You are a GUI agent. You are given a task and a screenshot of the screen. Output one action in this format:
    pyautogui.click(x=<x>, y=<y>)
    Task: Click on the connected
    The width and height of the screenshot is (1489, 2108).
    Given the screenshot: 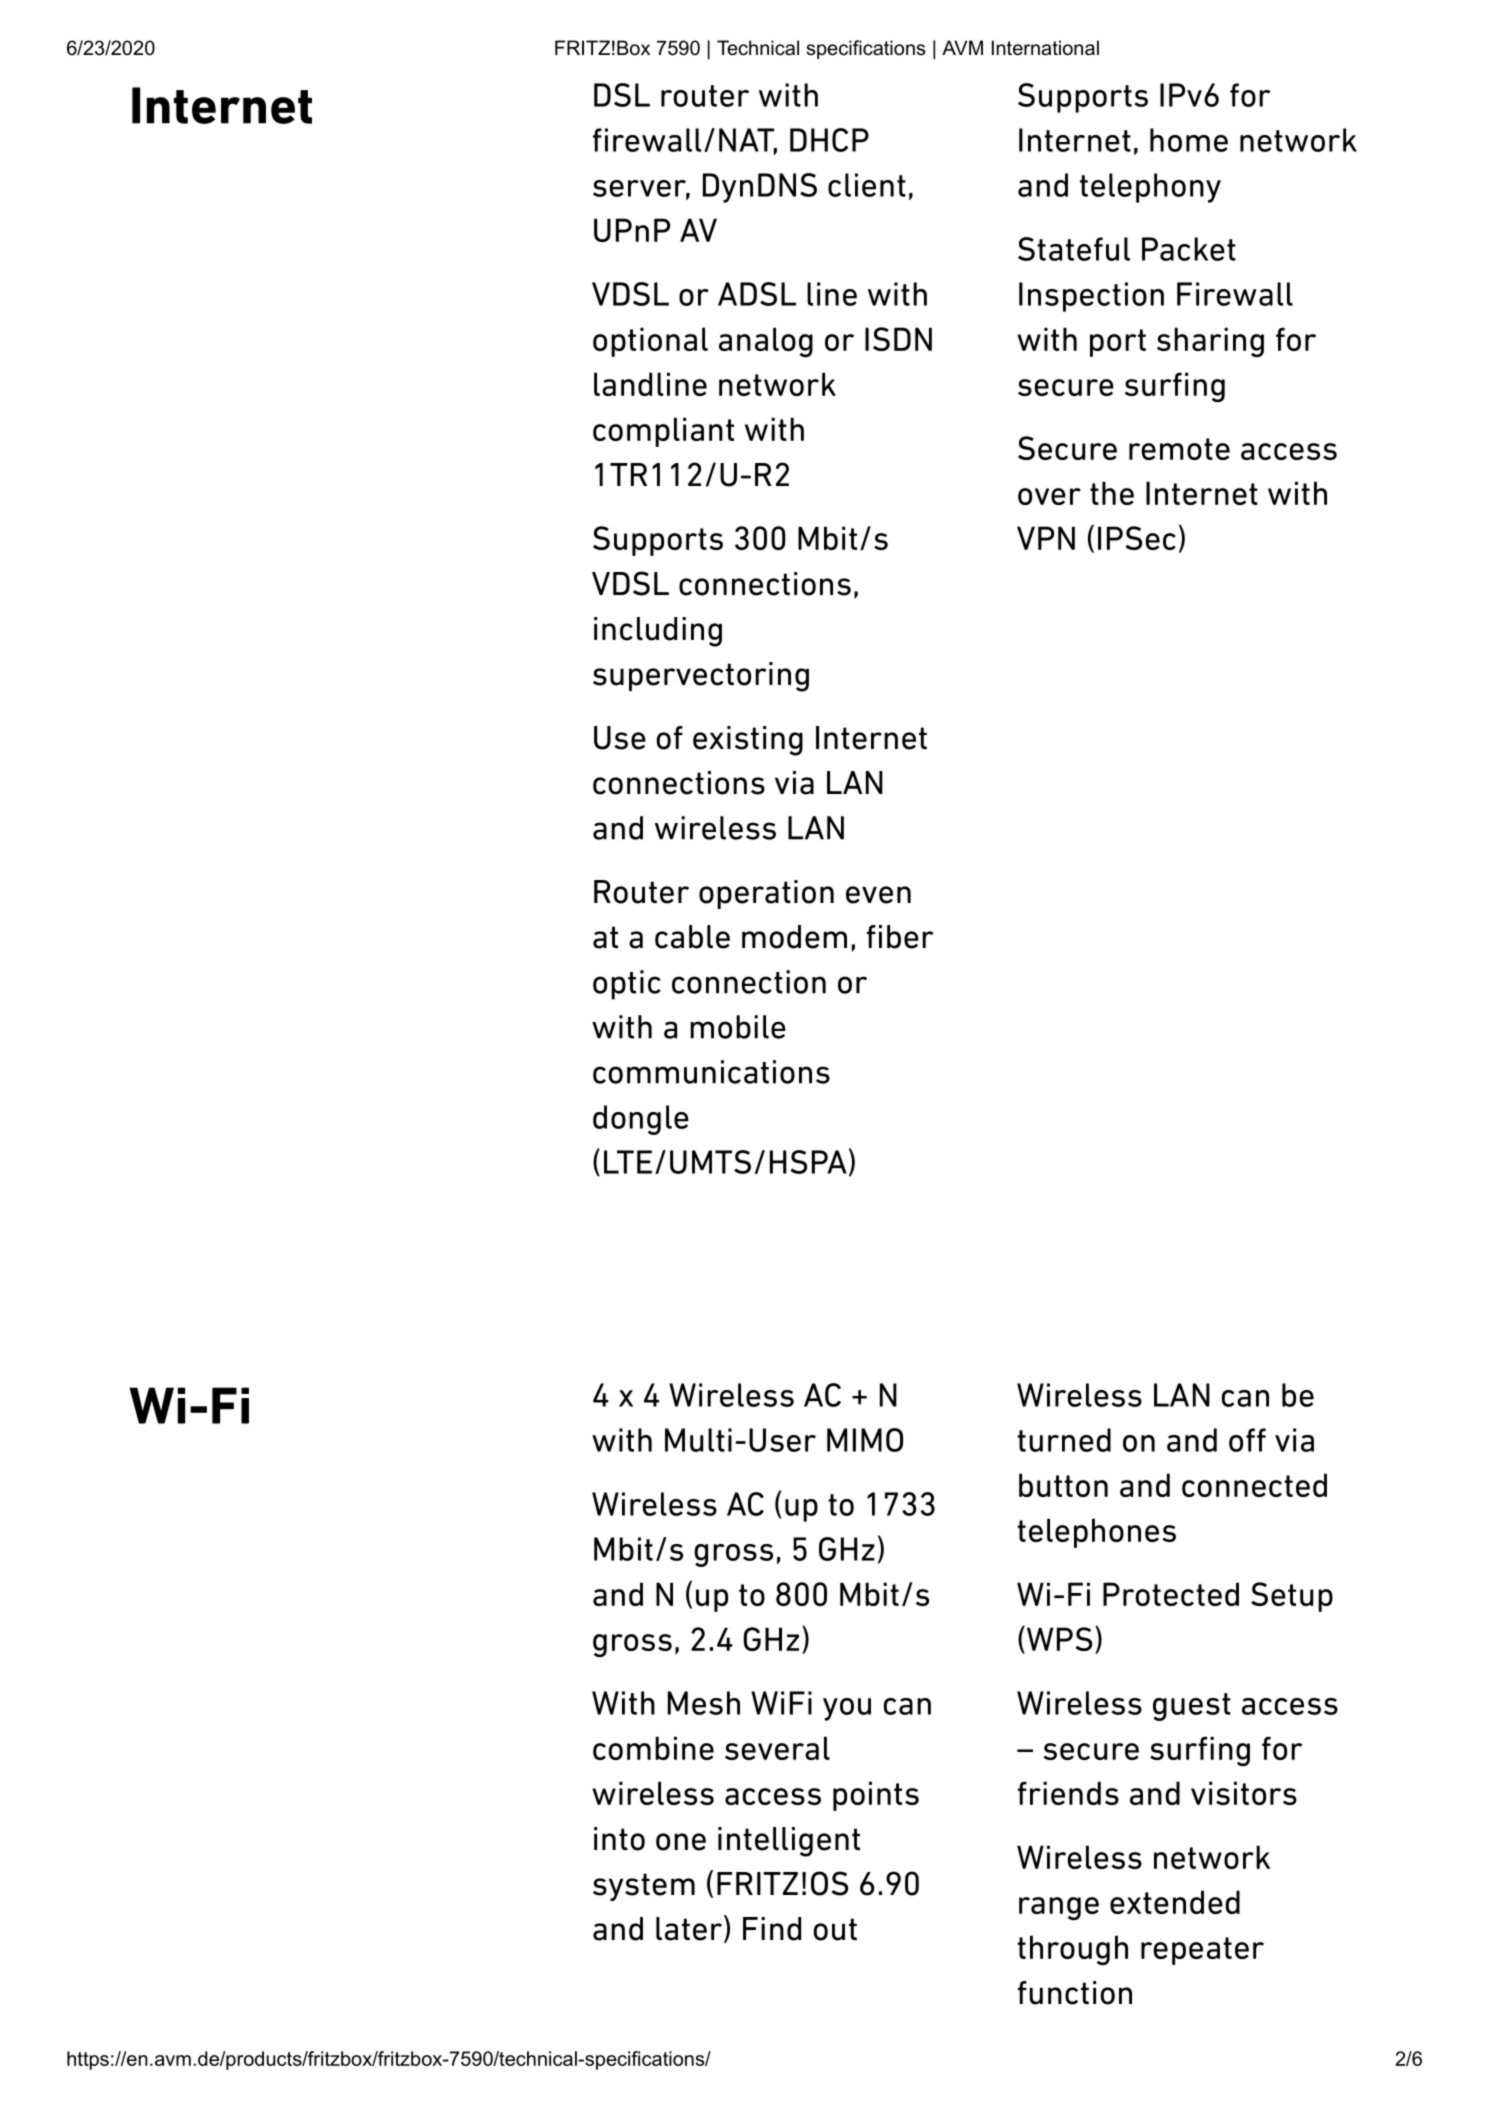 What is the action you would take?
    pyautogui.click(x=1254, y=1485)
